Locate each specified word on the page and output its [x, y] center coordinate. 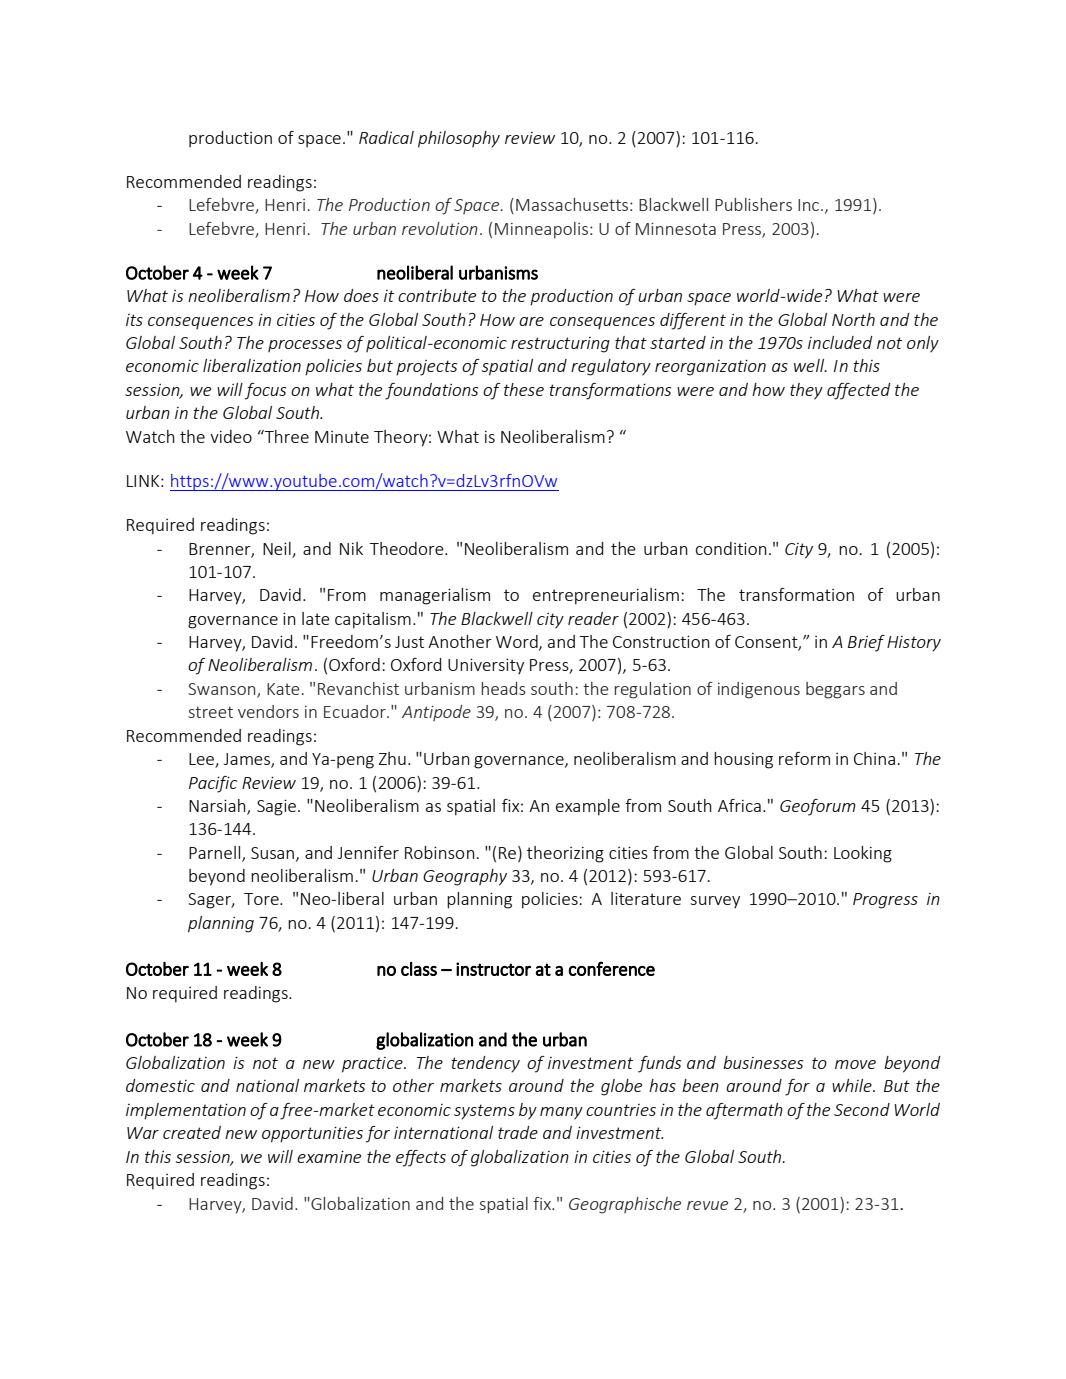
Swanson [223, 690]
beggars [835, 690]
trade [518, 1132]
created [192, 1132]
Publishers [753, 204]
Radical [386, 137]
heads [503, 688]
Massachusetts [572, 204]
